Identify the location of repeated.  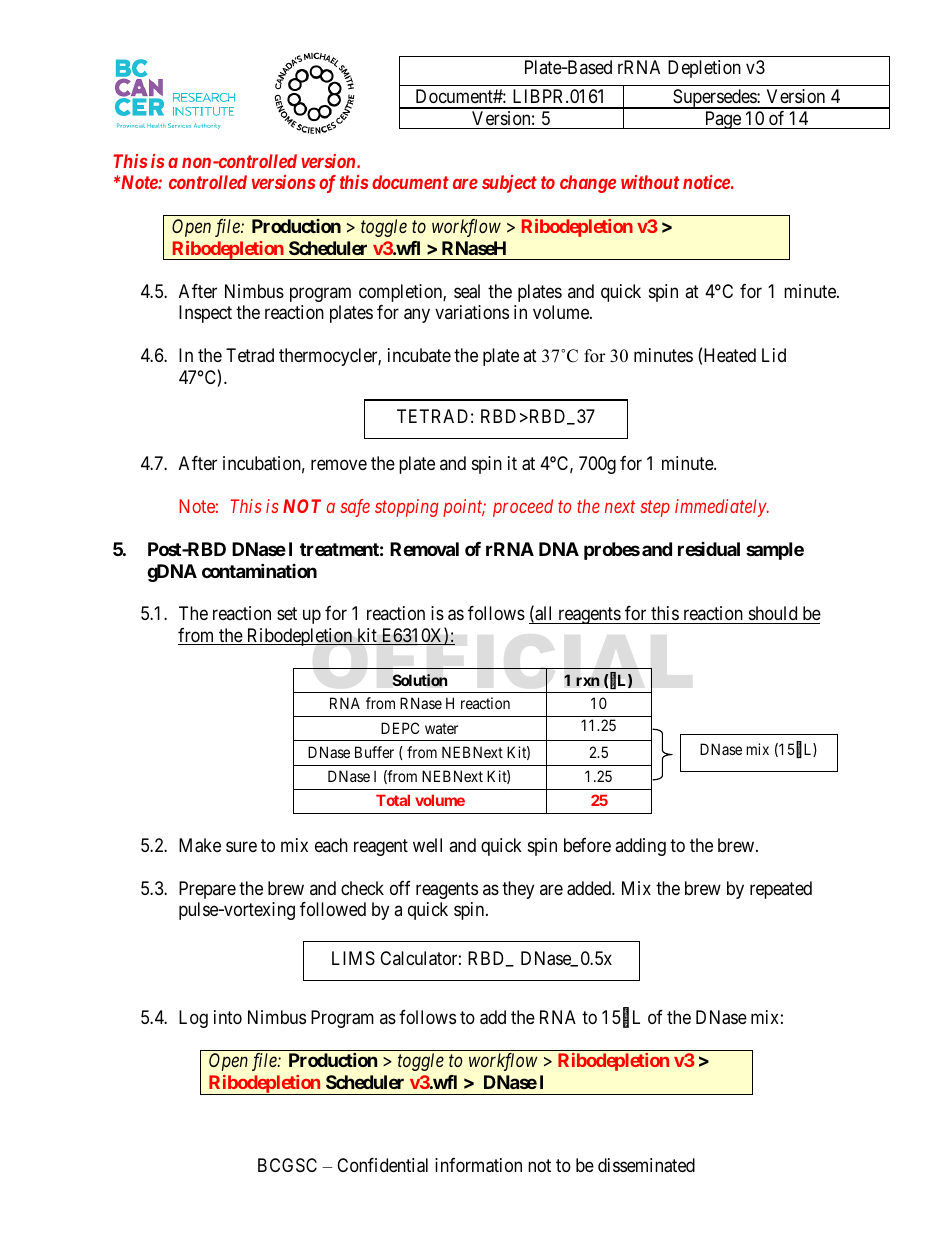
(781, 890).
